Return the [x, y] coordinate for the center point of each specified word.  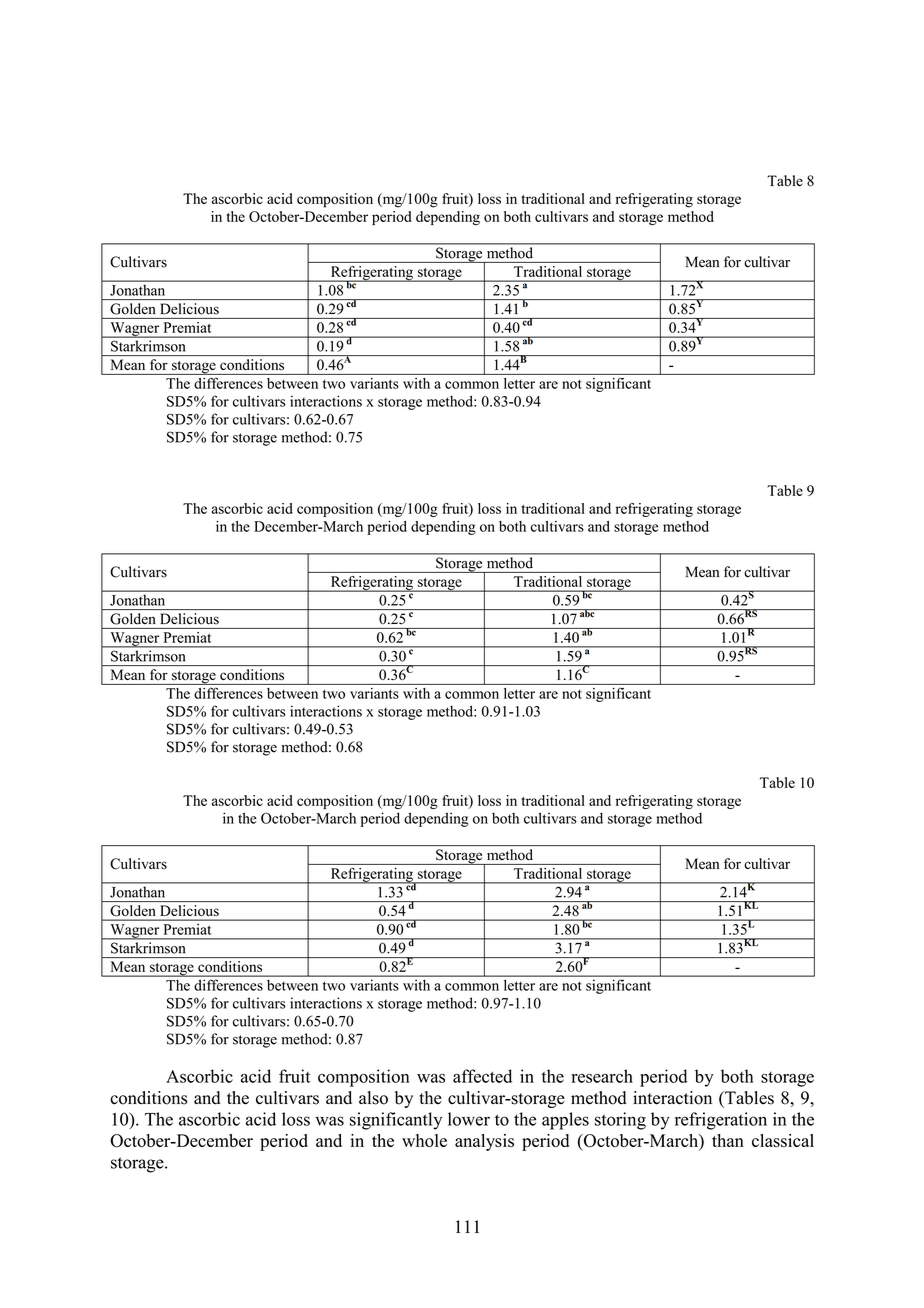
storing [620, 1121]
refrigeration [721, 1121]
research [602, 1076]
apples [565, 1121]
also [373, 1098]
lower [469, 1119]
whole [424, 1140]
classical [783, 1140]
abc [587, 613]
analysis [484, 1142]
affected [482, 1076]
